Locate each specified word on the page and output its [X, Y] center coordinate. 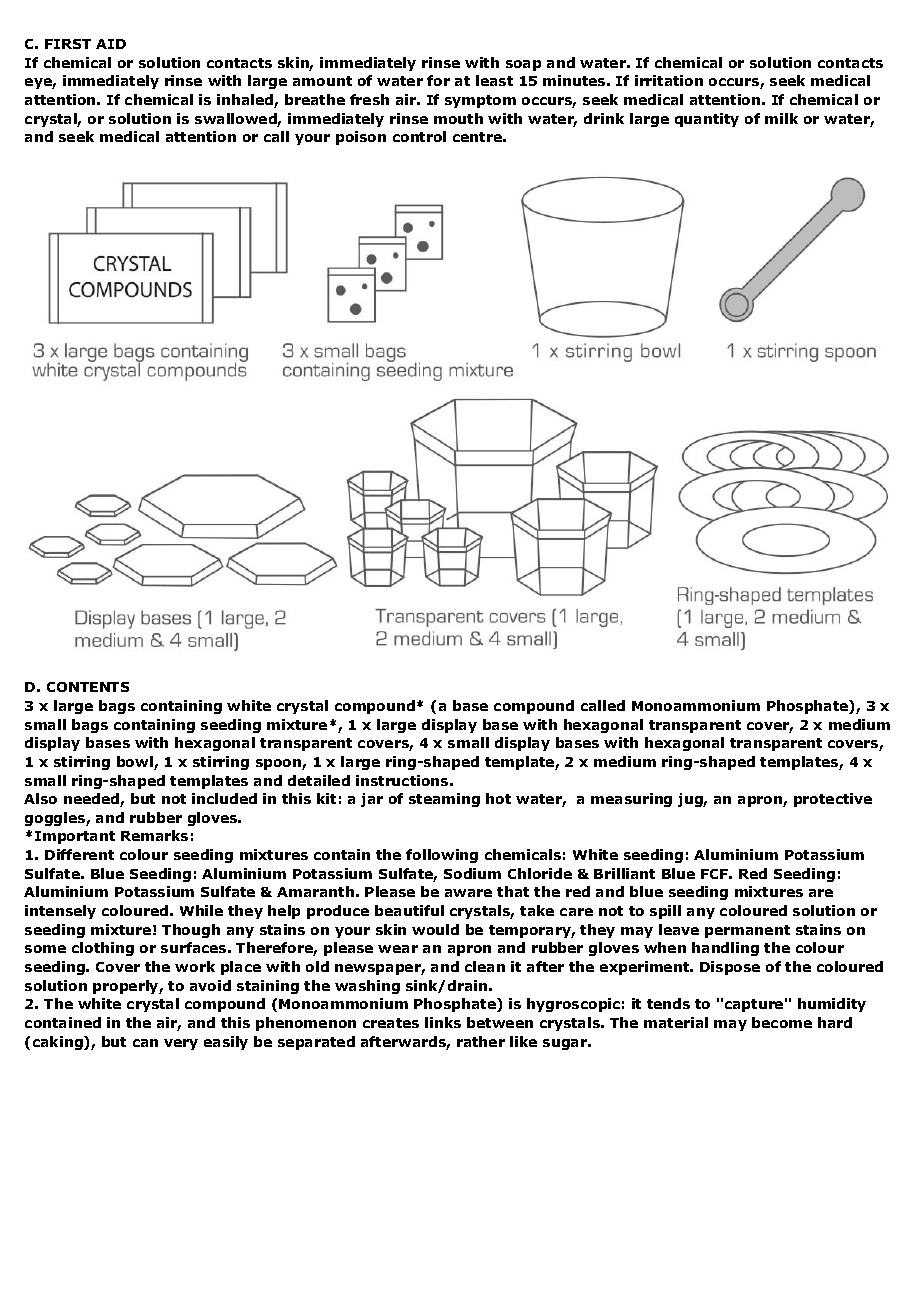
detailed [319, 780]
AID [111, 44]
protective [833, 800]
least [494, 80]
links [443, 1022]
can [145, 1043]
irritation [669, 80]
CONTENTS [88, 687]
